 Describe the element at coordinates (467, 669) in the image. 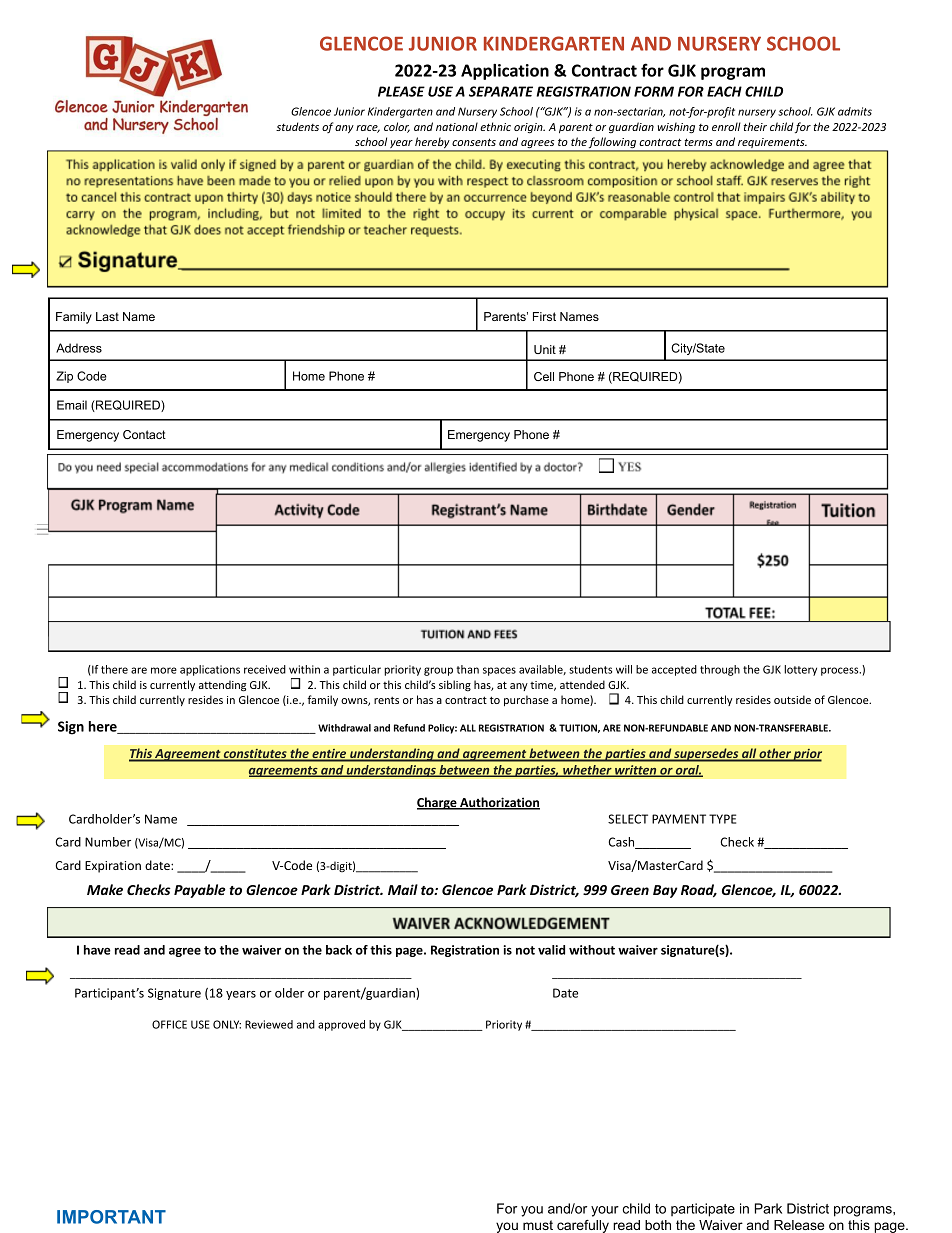

I see `than` at that location.
